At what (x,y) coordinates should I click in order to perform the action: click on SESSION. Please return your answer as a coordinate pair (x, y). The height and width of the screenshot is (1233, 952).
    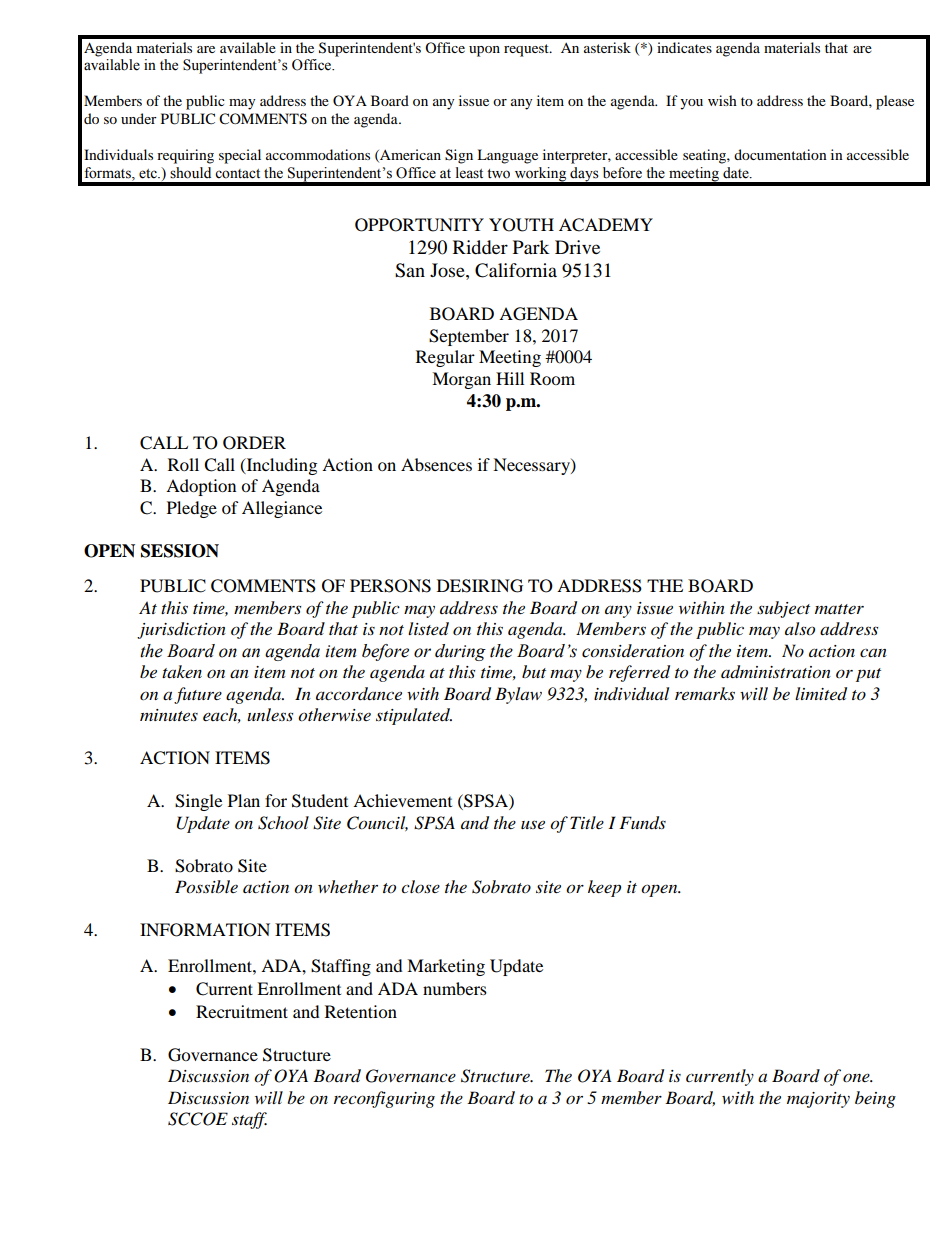
    Looking at the image, I should click on (180, 551).
